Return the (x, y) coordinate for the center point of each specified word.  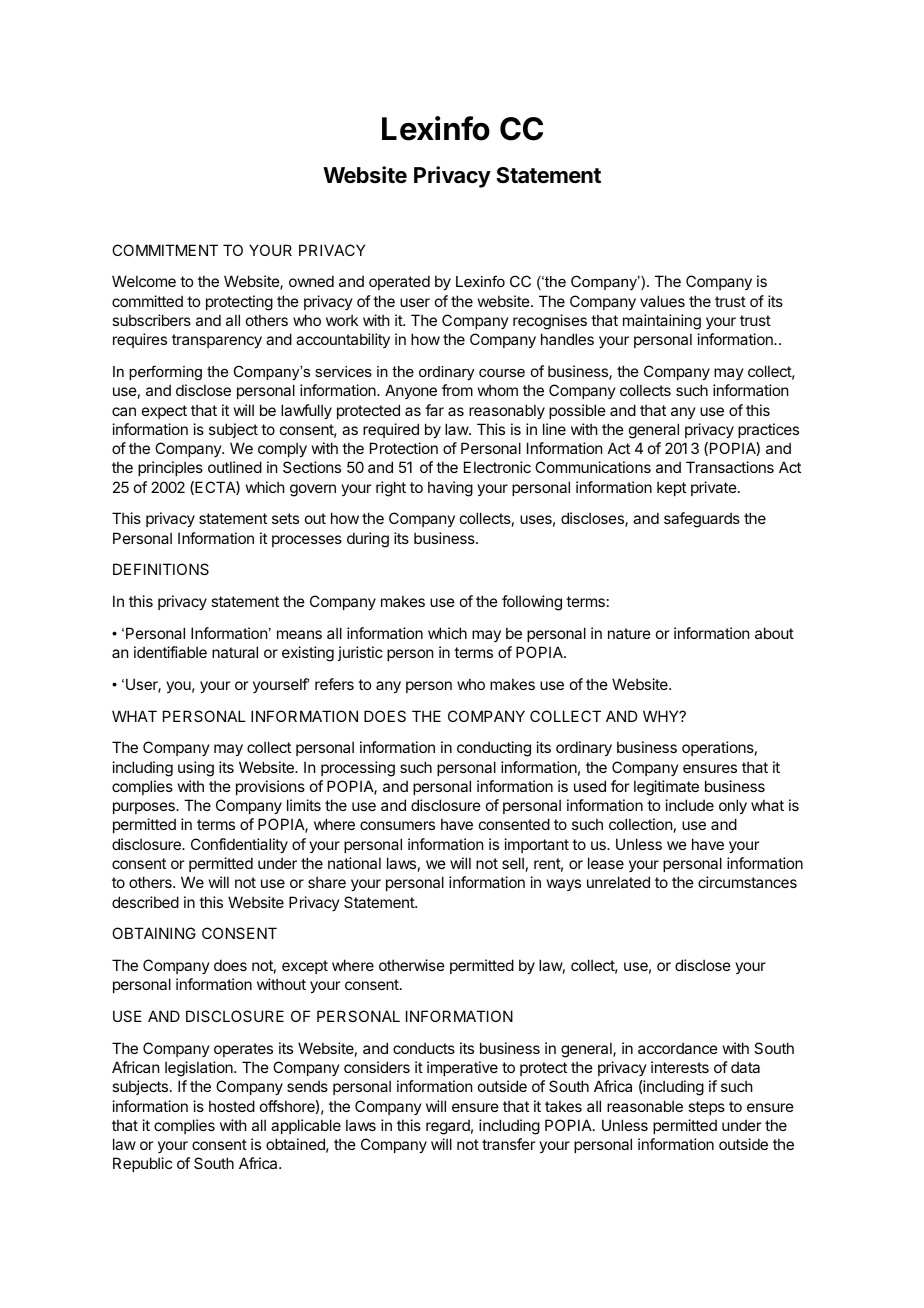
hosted (232, 1106)
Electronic (497, 467)
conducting (494, 749)
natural (235, 652)
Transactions (730, 467)
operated (399, 282)
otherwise (412, 965)
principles (170, 468)
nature (629, 633)
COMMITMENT (165, 250)
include (690, 805)
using (196, 769)
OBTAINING (154, 933)
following (532, 603)
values (662, 301)
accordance (678, 1048)
